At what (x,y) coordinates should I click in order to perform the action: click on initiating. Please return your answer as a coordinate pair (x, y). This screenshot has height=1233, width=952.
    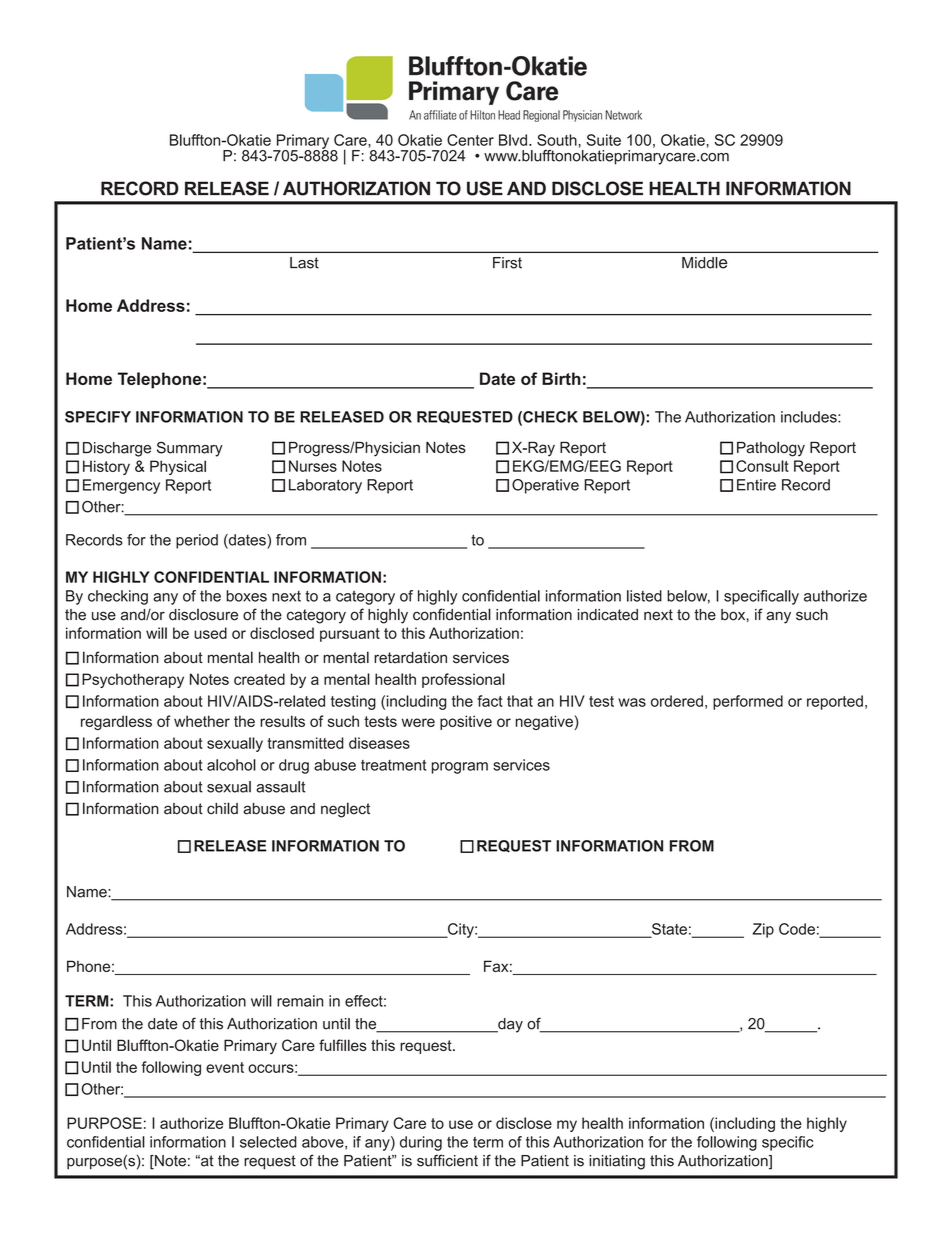
    Looking at the image, I should click on (617, 1162).
